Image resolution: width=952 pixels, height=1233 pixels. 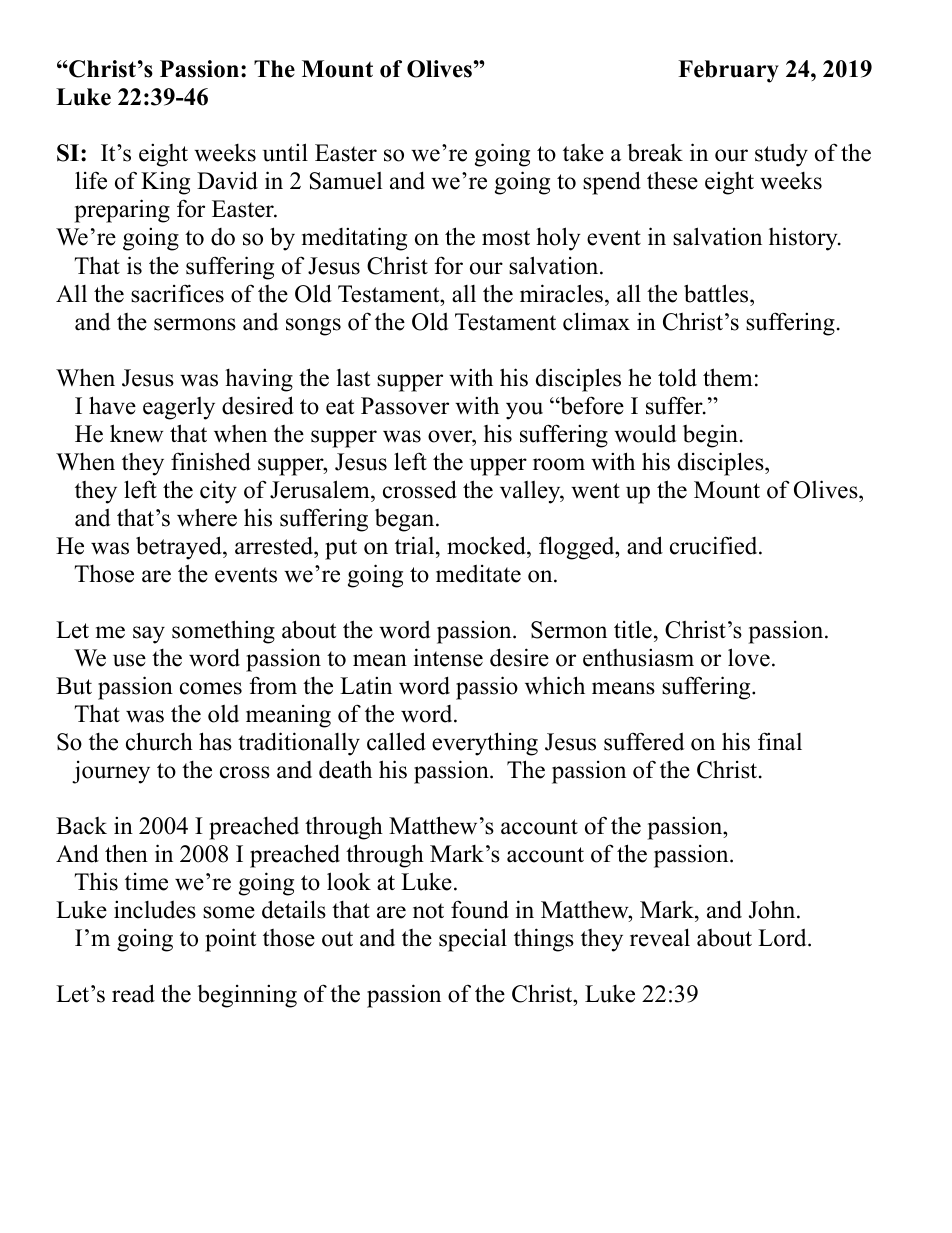 I want to click on Samuel, so click(x=346, y=181).
